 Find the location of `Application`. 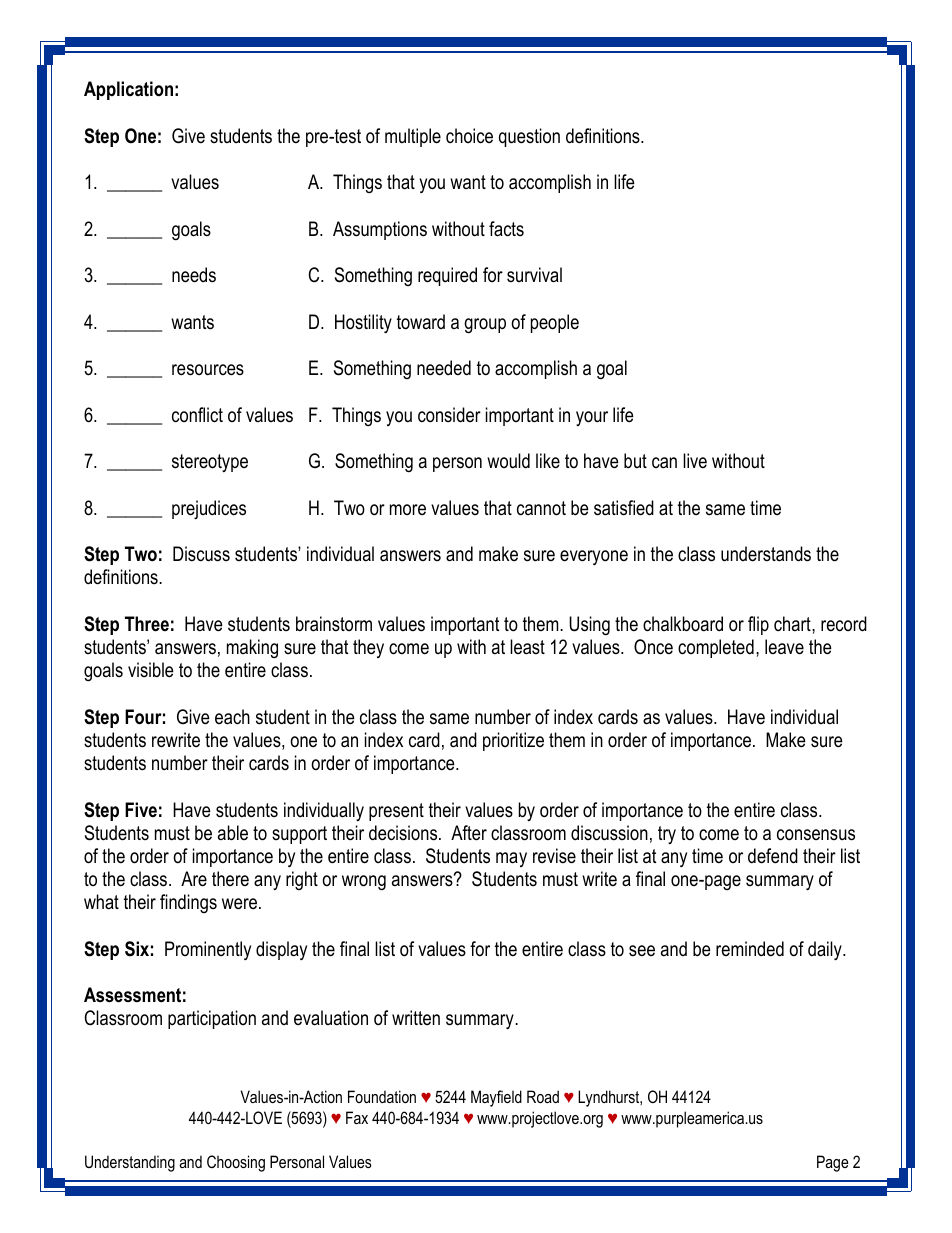

Application is located at coordinates (128, 90).
